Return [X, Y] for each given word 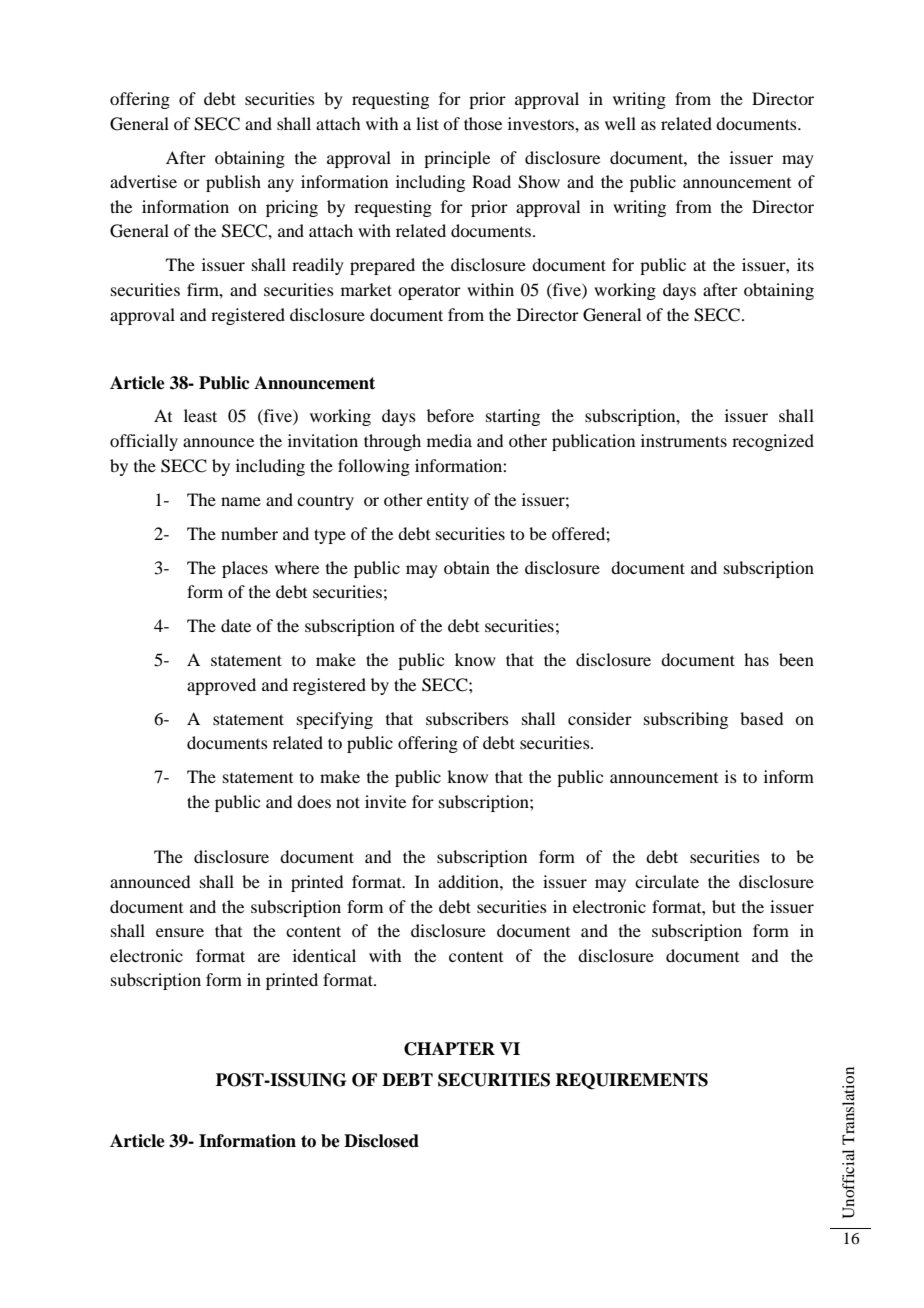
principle [457, 159]
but [724, 906]
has [756, 659]
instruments [684, 440]
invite [385, 801]
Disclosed [381, 1141]
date [236, 625]
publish [233, 183]
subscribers [467, 718]
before [450, 415]
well [620, 123]
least [200, 415]
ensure [180, 932]
